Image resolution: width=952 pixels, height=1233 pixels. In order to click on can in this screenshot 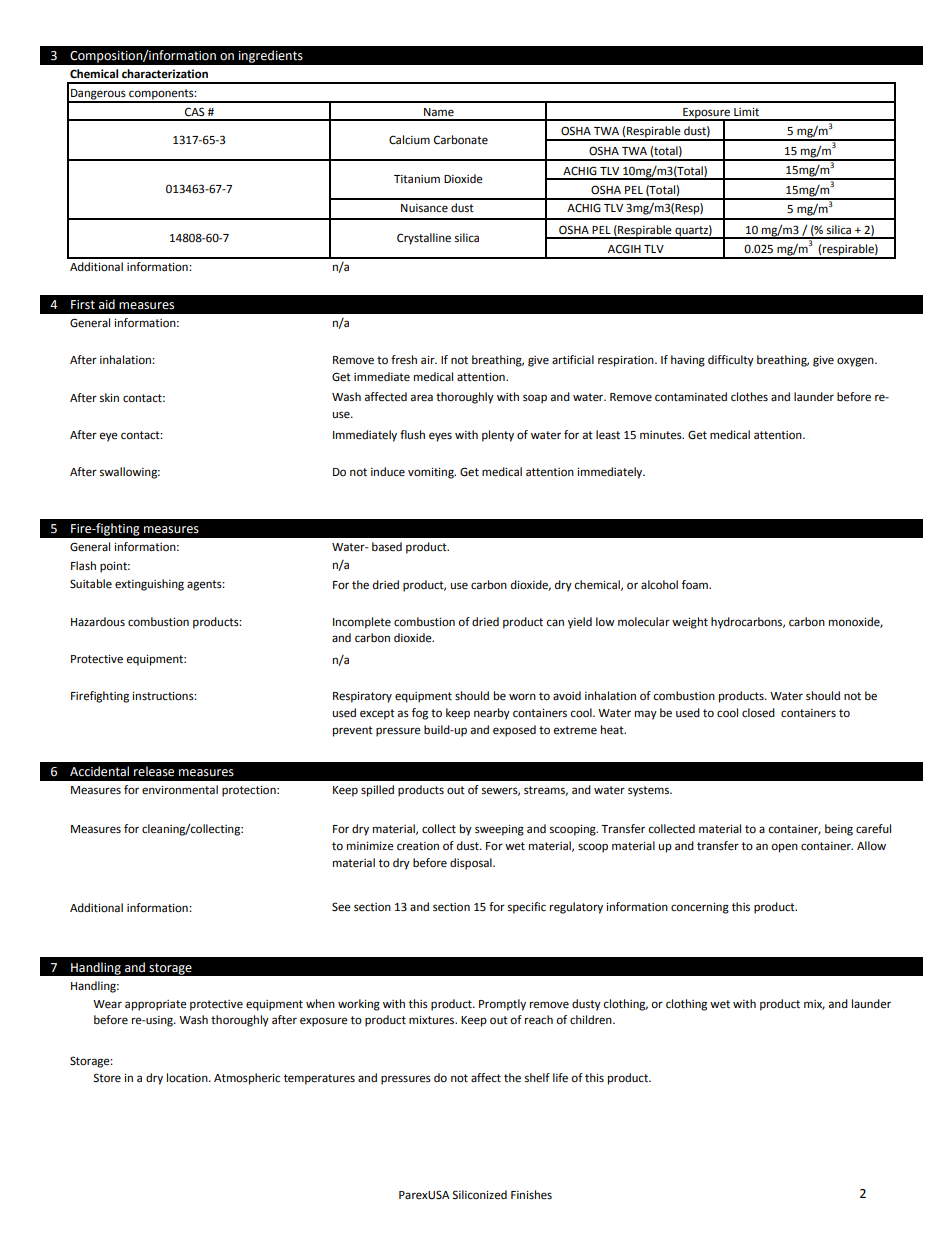, I will do `click(555, 622)`.
